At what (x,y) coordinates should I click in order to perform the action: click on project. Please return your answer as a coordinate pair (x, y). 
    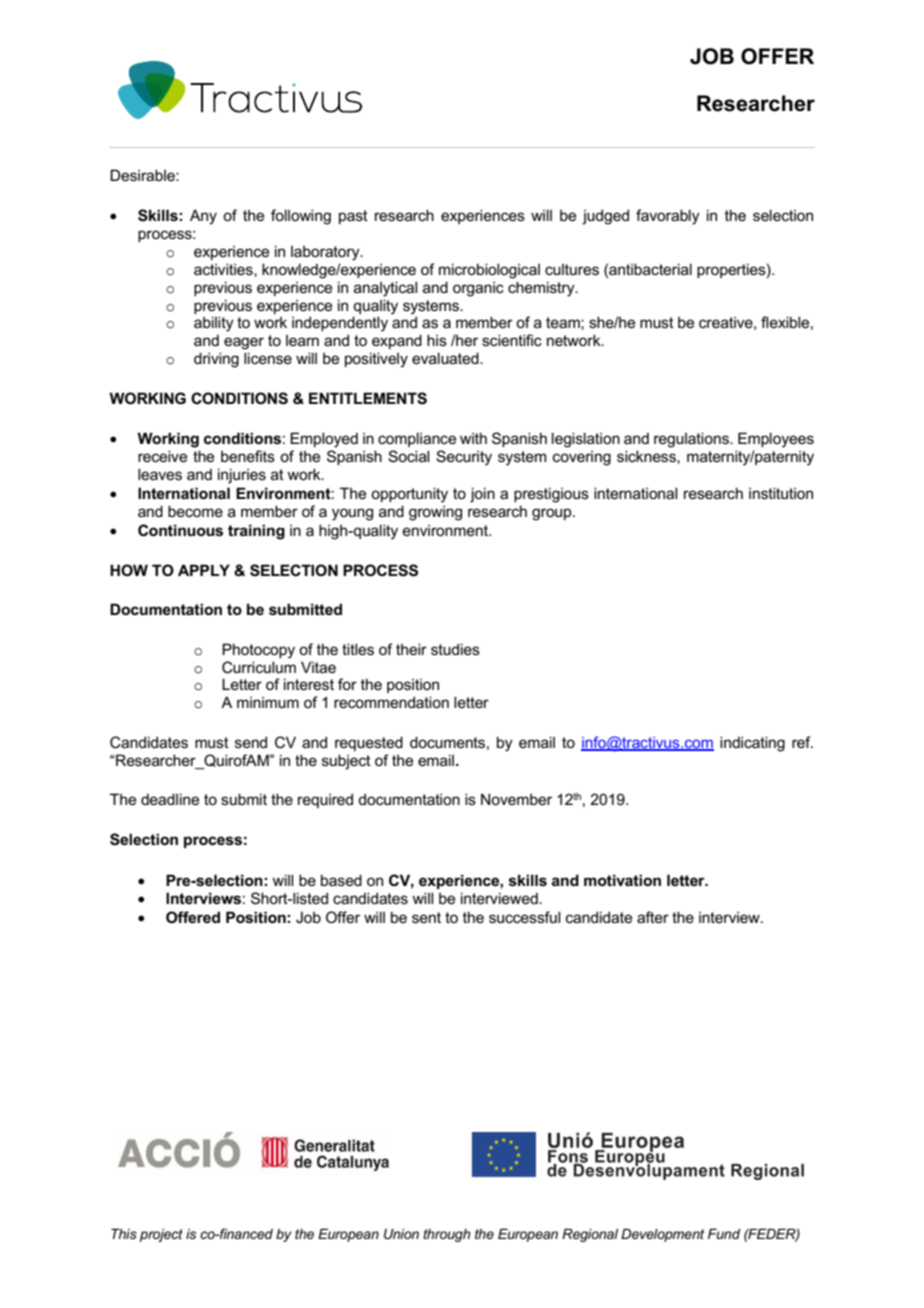
    Looking at the image, I should click on (161, 1235).
